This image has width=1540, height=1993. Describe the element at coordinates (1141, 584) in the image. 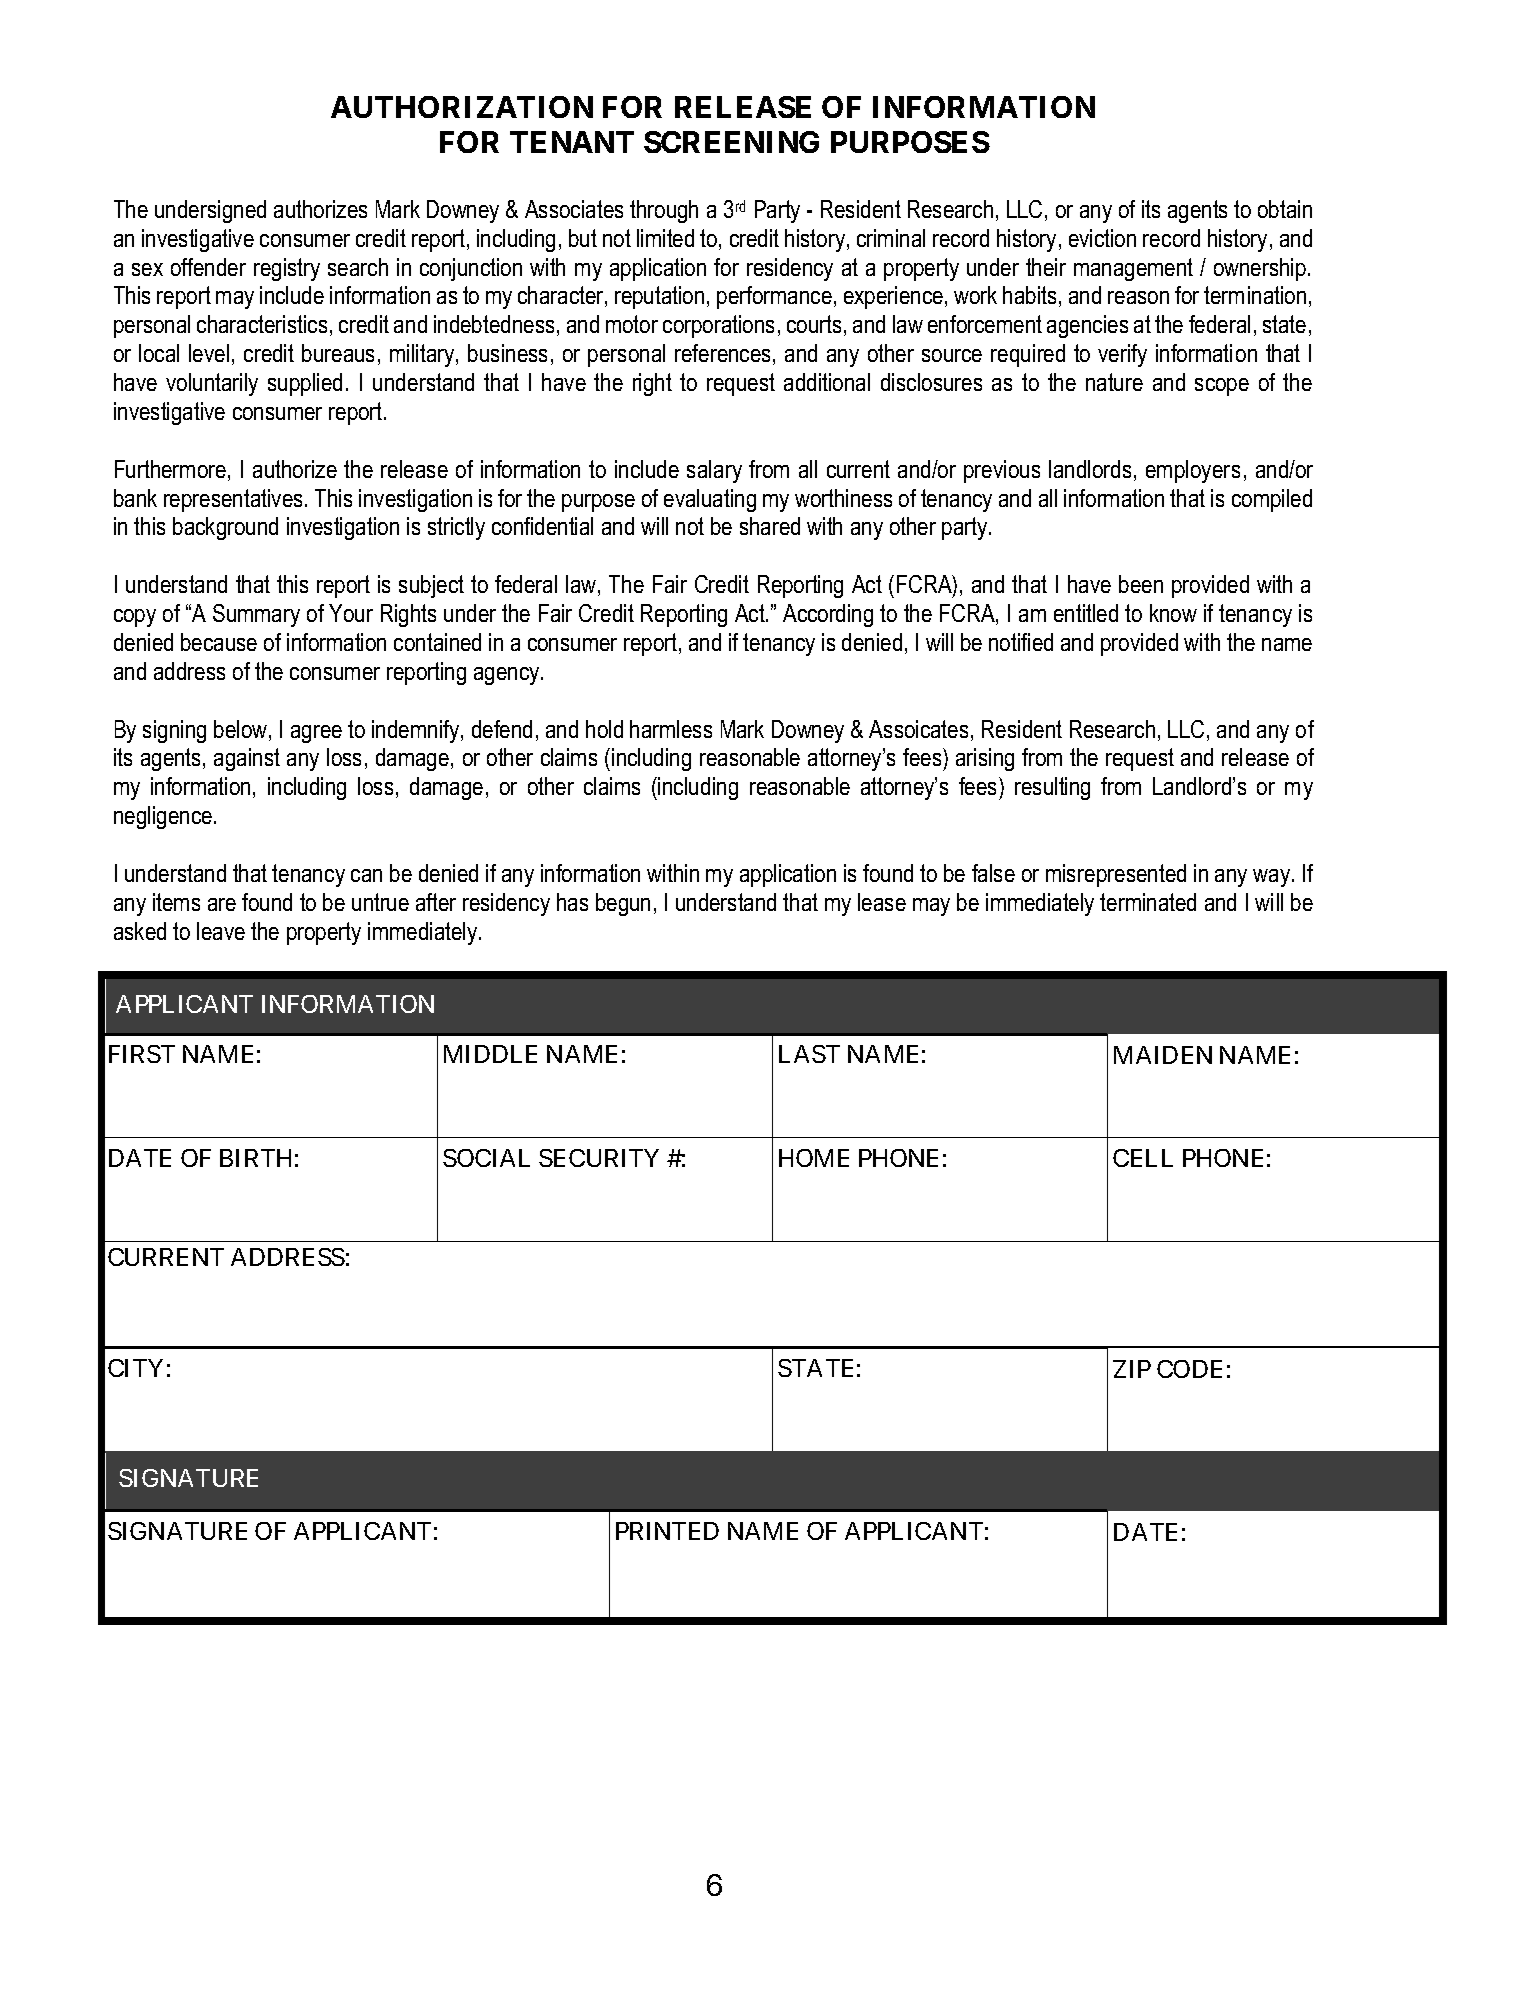

I see `been` at that location.
